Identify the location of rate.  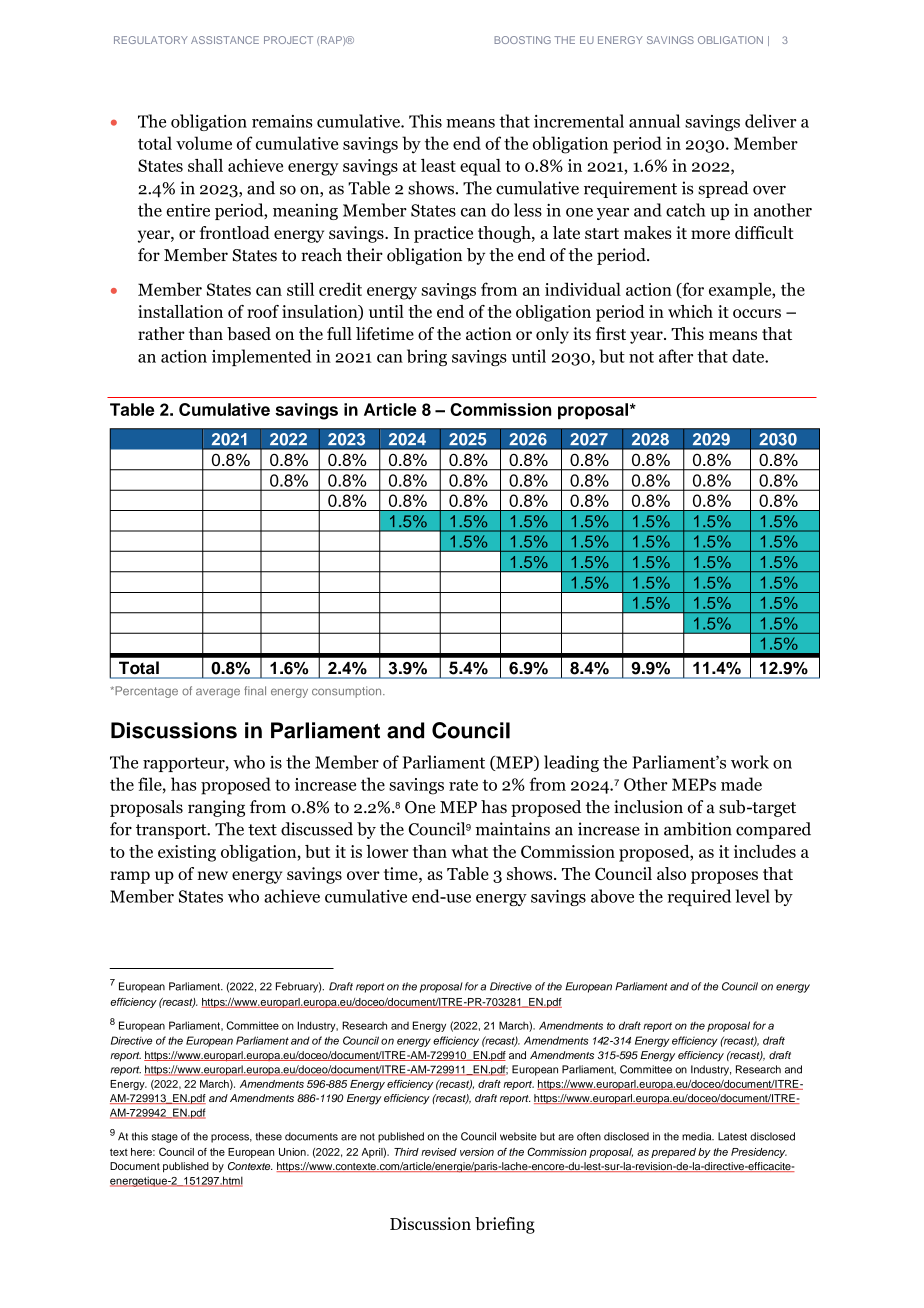
(463, 785).
